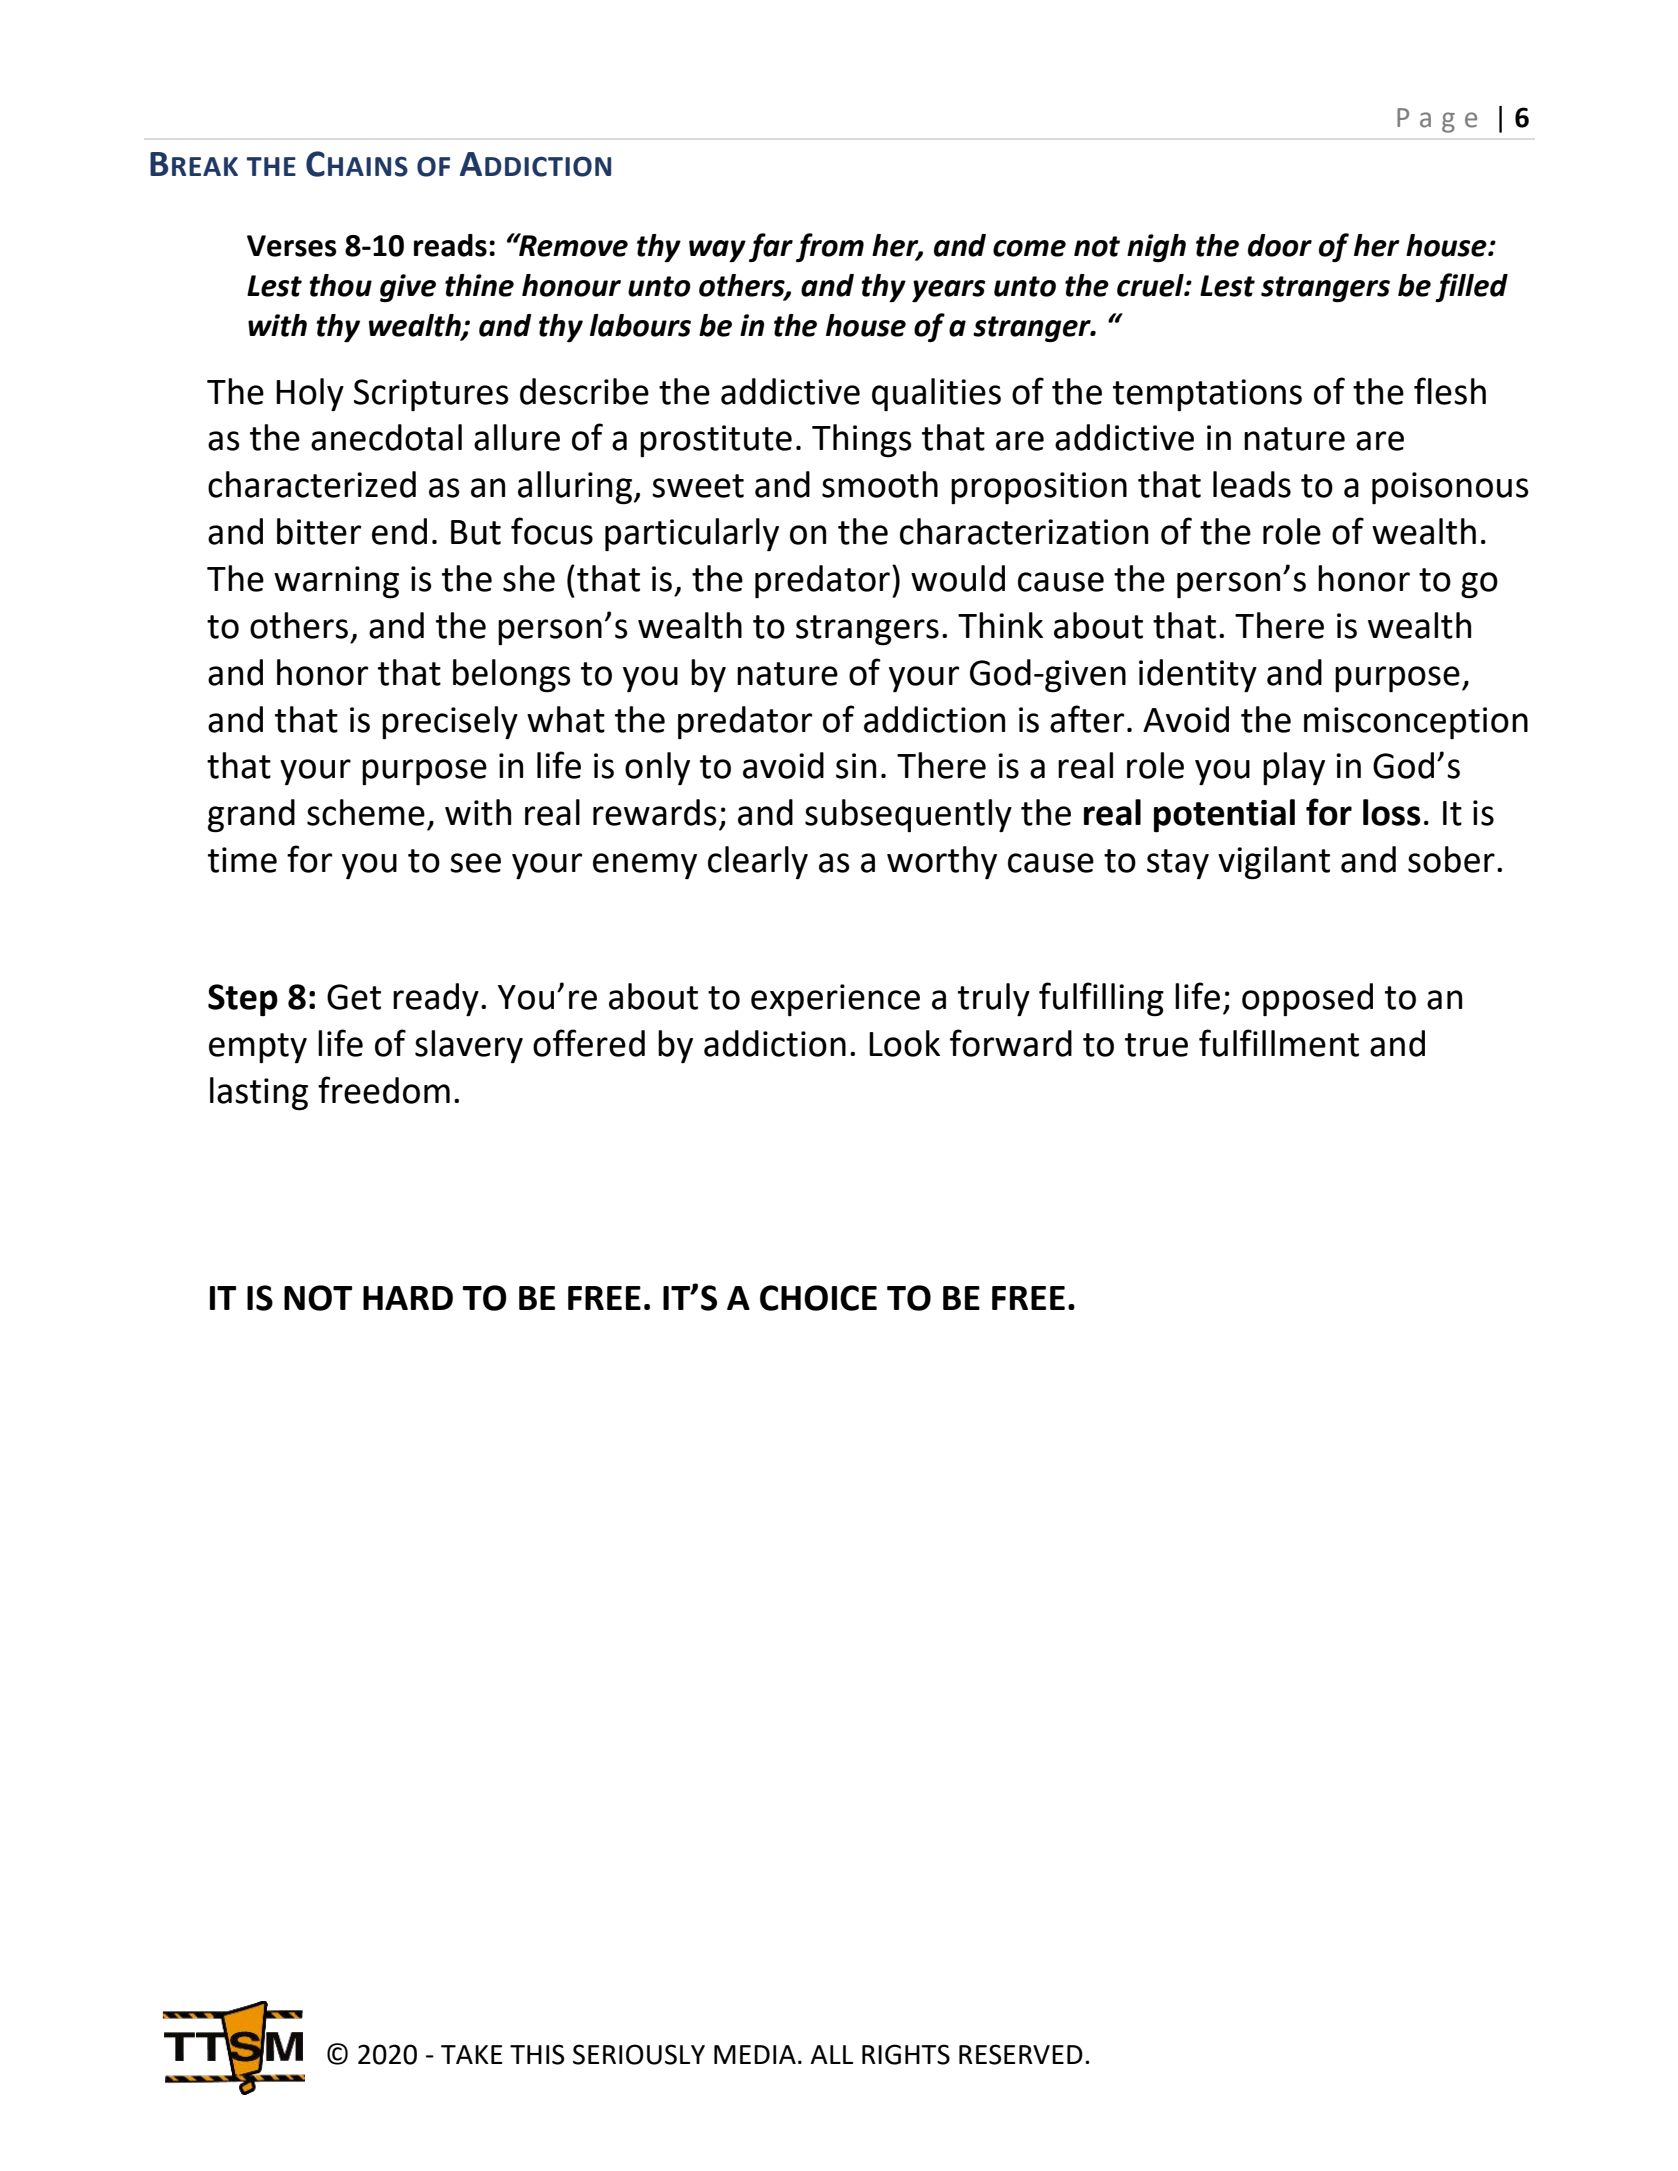 The width and height of the document is (1678, 2171). I want to click on HARD, so click(408, 1298).
